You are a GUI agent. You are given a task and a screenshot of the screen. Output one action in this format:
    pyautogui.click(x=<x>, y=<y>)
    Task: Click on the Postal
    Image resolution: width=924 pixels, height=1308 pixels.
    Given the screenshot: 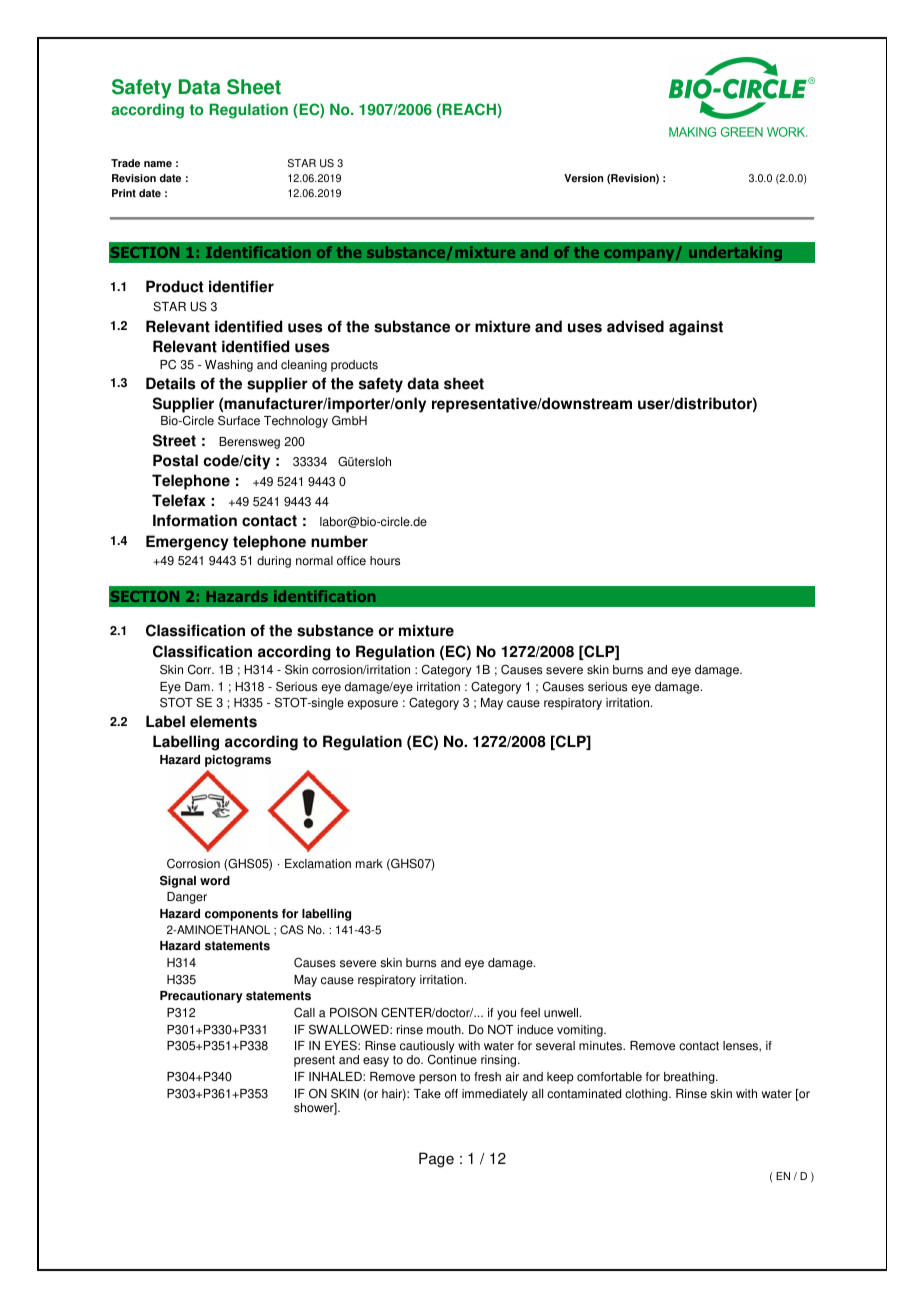 What is the action you would take?
    pyautogui.click(x=175, y=460)
